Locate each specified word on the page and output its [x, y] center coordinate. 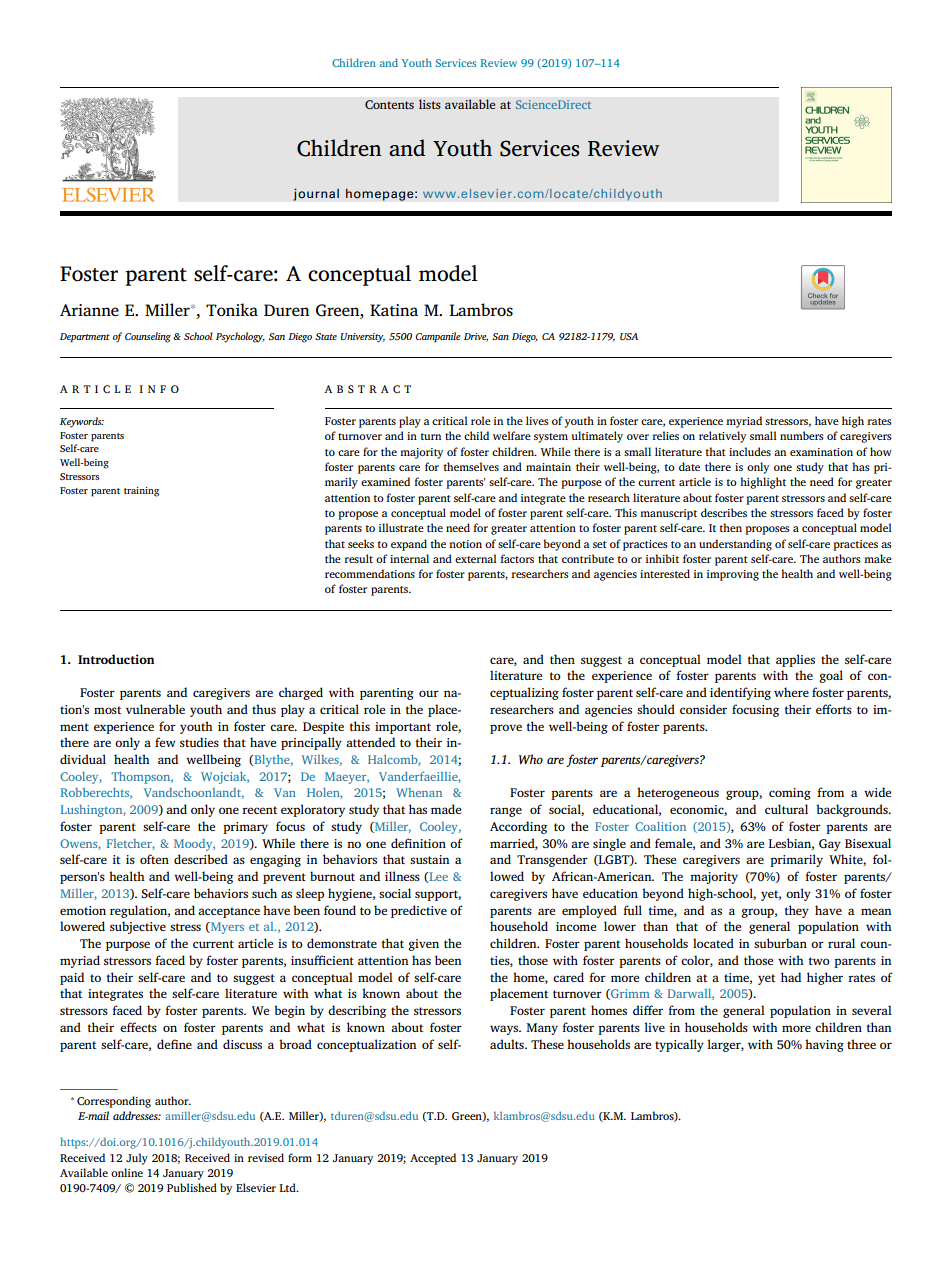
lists [430, 104]
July [137, 1159]
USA [629, 336]
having [824, 1045]
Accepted [433, 1159]
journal [316, 194]
